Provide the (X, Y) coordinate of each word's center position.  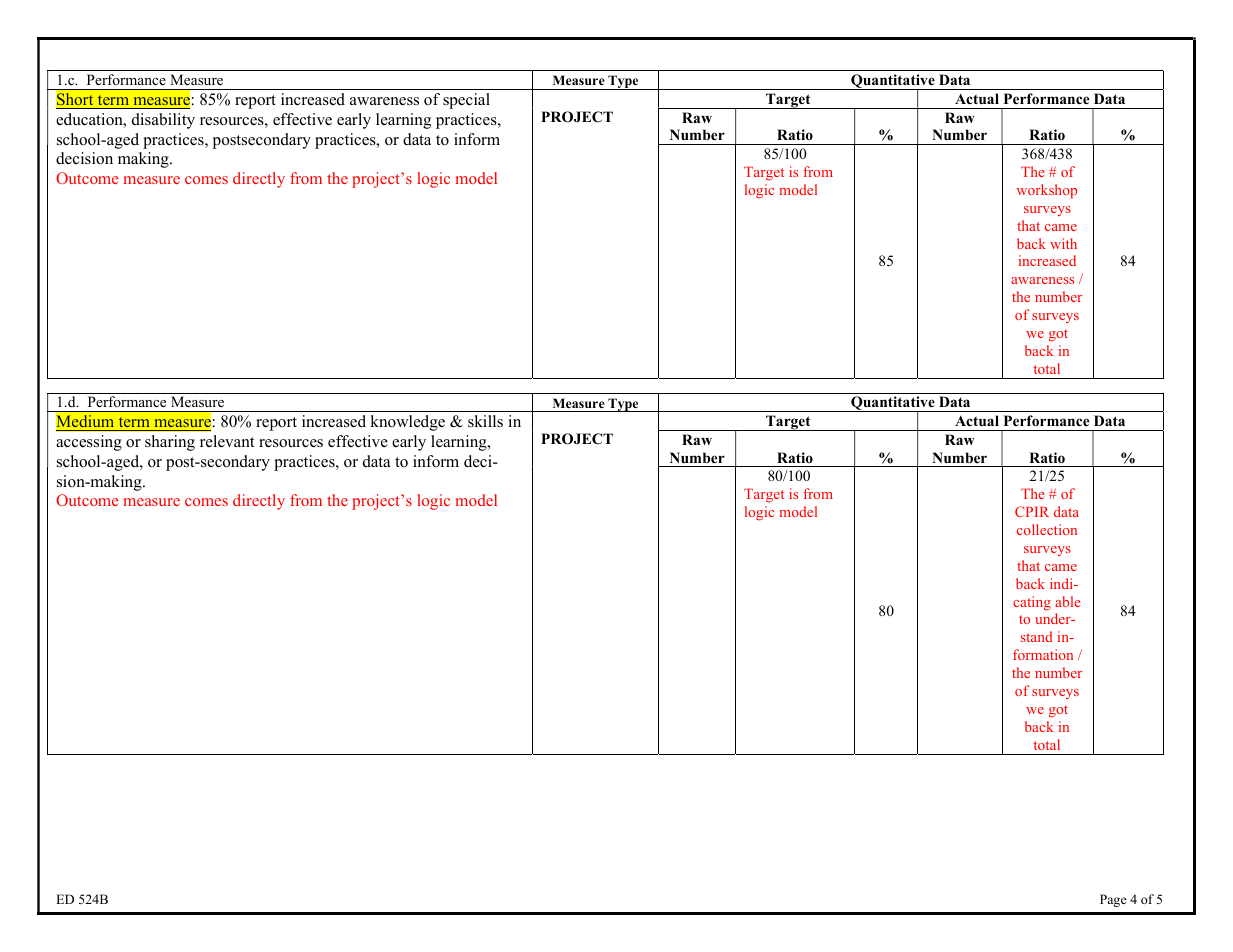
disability (163, 121)
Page (1113, 900)
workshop (1047, 191)
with (1063, 243)
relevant (227, 441)
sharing (170, 443)
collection (1047, 529)
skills (485, 421)
